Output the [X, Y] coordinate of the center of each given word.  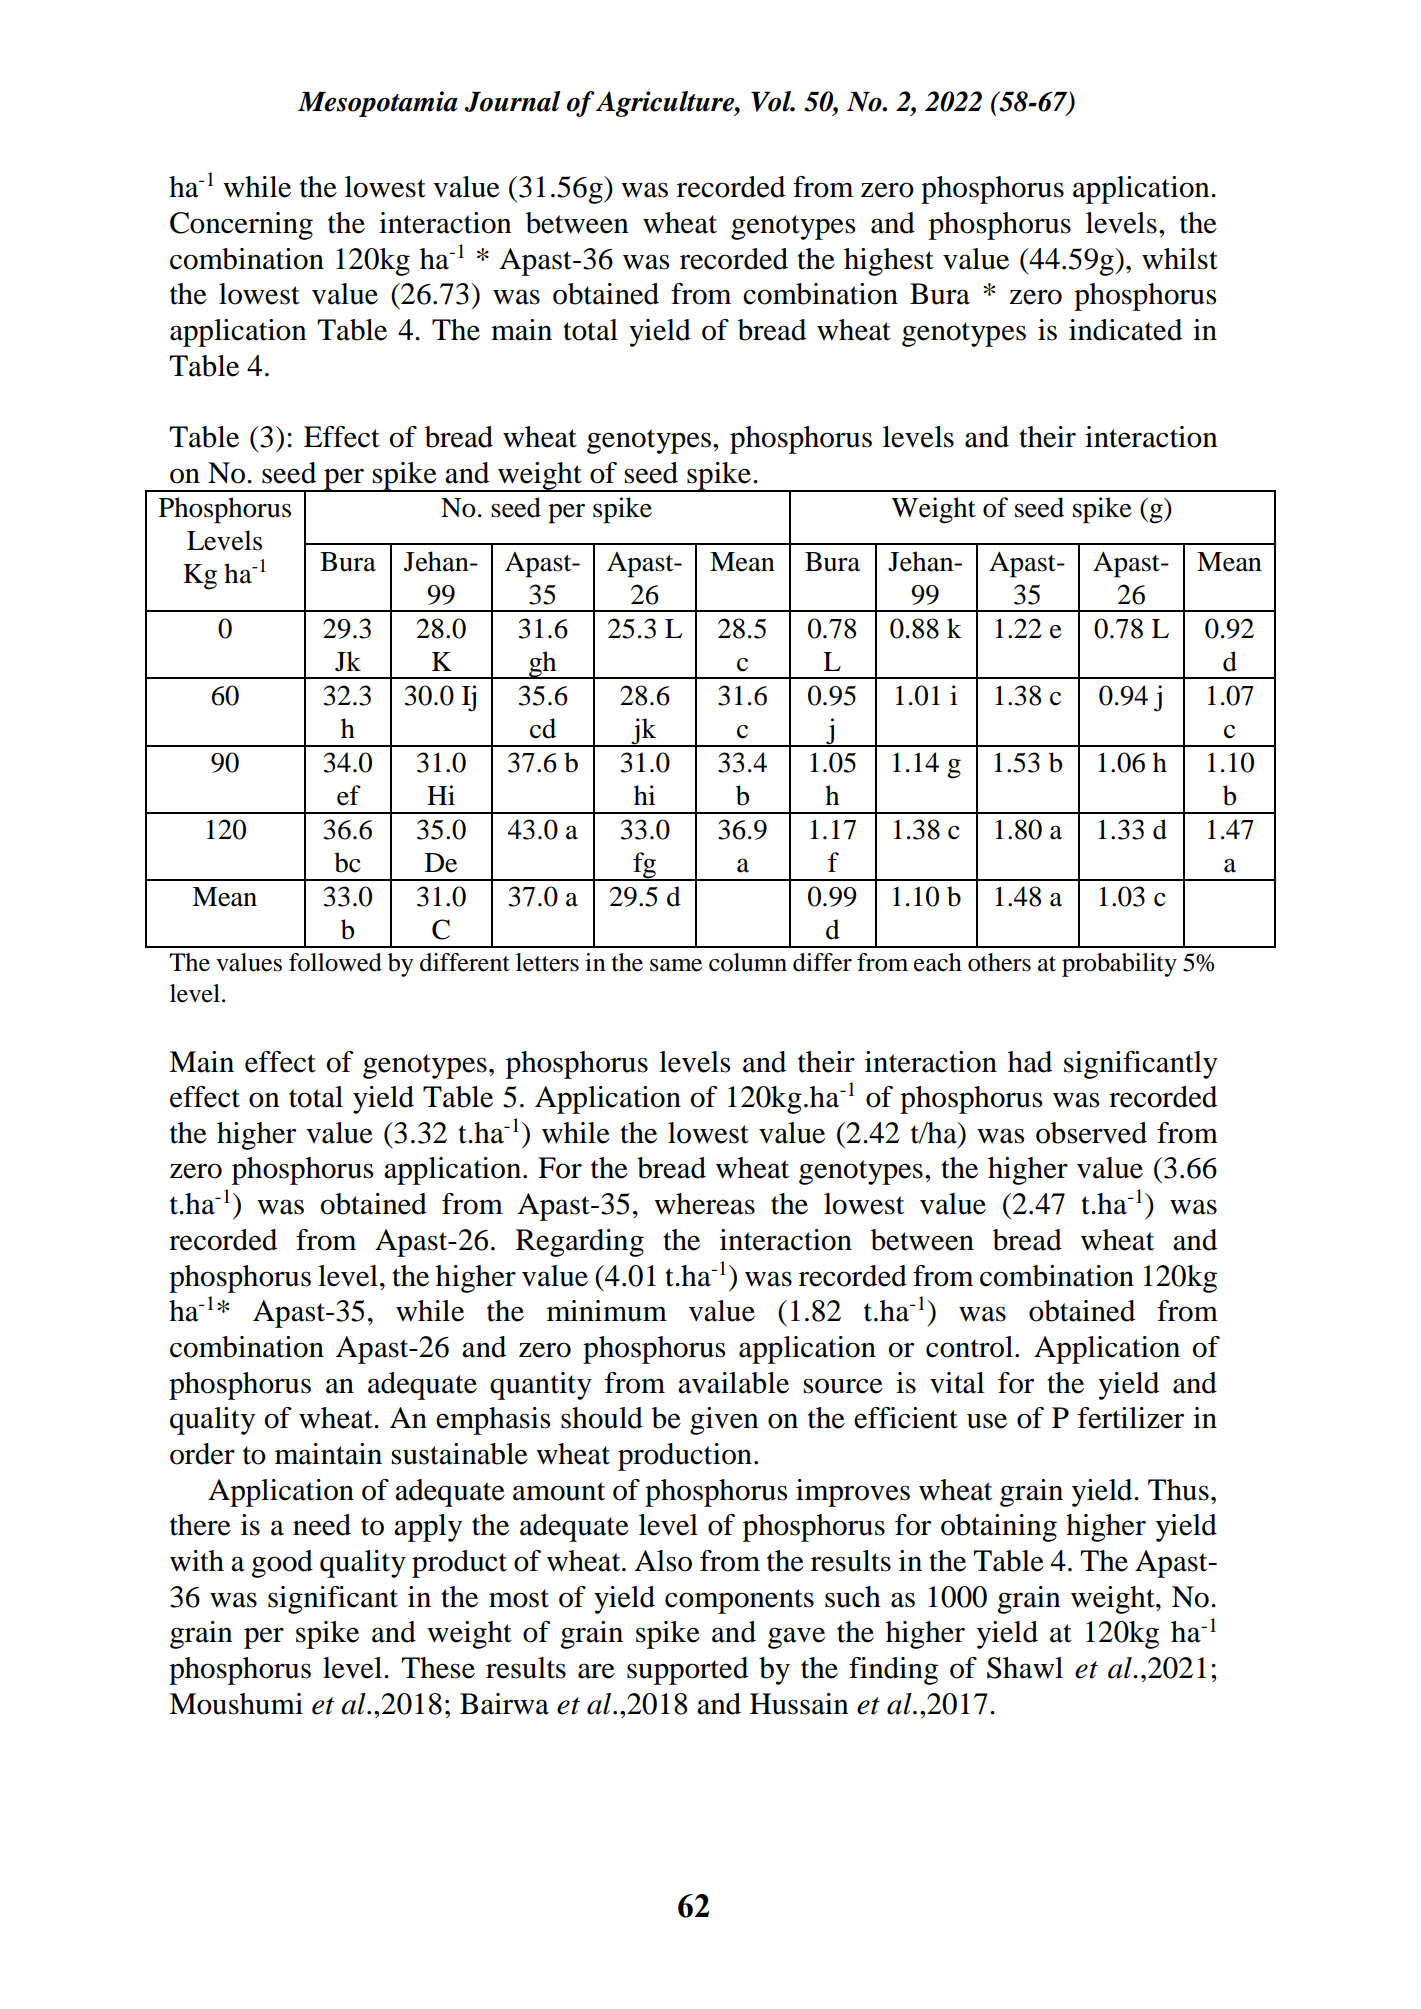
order [202, 1454]
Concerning [241, 226]
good [282, 1564]
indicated [1125, 330]
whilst [1180, 259]
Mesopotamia [378, 104]
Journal [513, 101]
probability [1119, 965]
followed [335, 962]
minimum [607, 1311]
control [969, 1347]
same [676, 965]
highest [889, 262]
